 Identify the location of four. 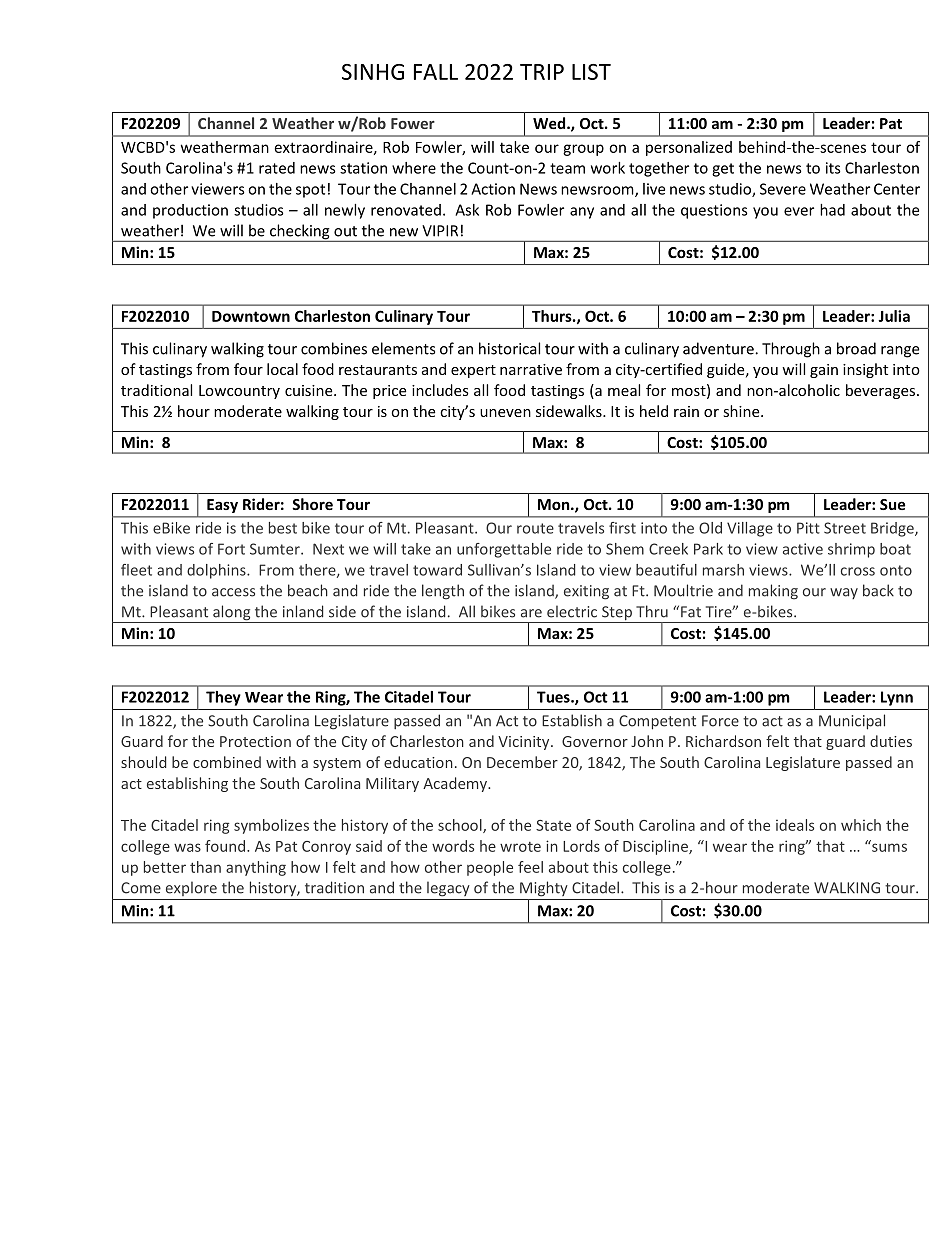
(248, 369).
